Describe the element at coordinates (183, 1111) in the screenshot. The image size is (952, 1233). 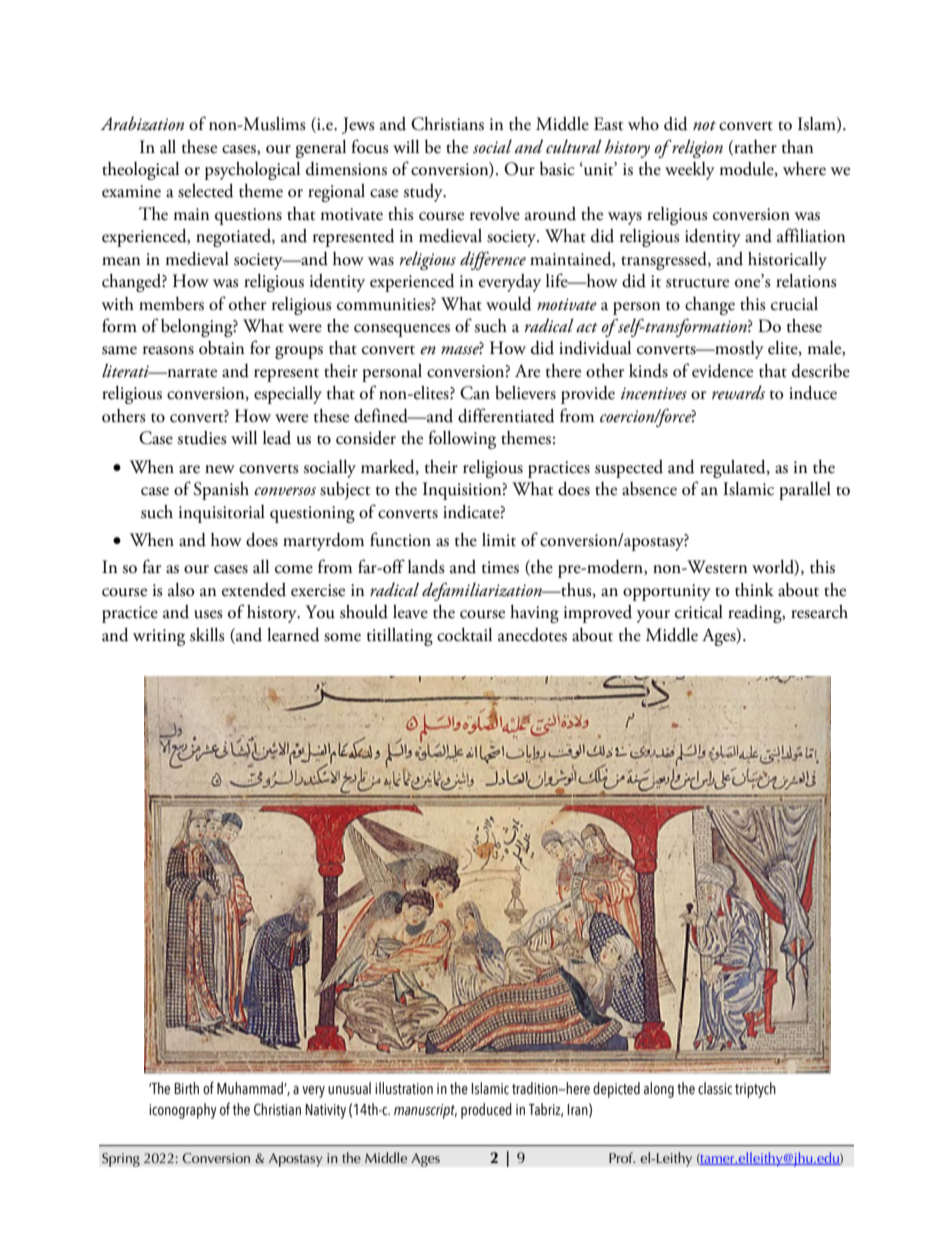
I see `iconography` at that location.
